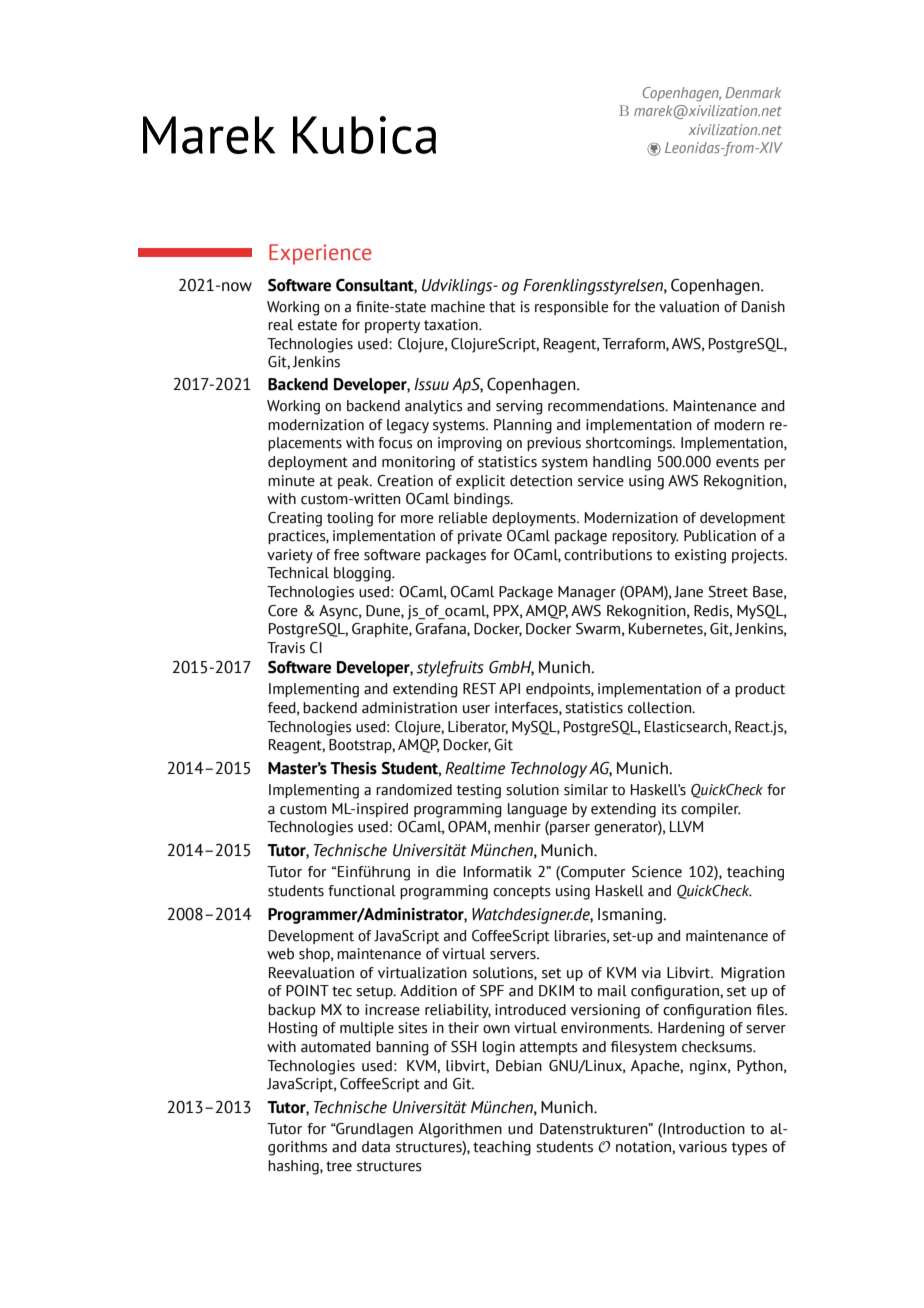  Describe the element at coordinates (362, 891) in the screenshot. I see `functional` at that location.
